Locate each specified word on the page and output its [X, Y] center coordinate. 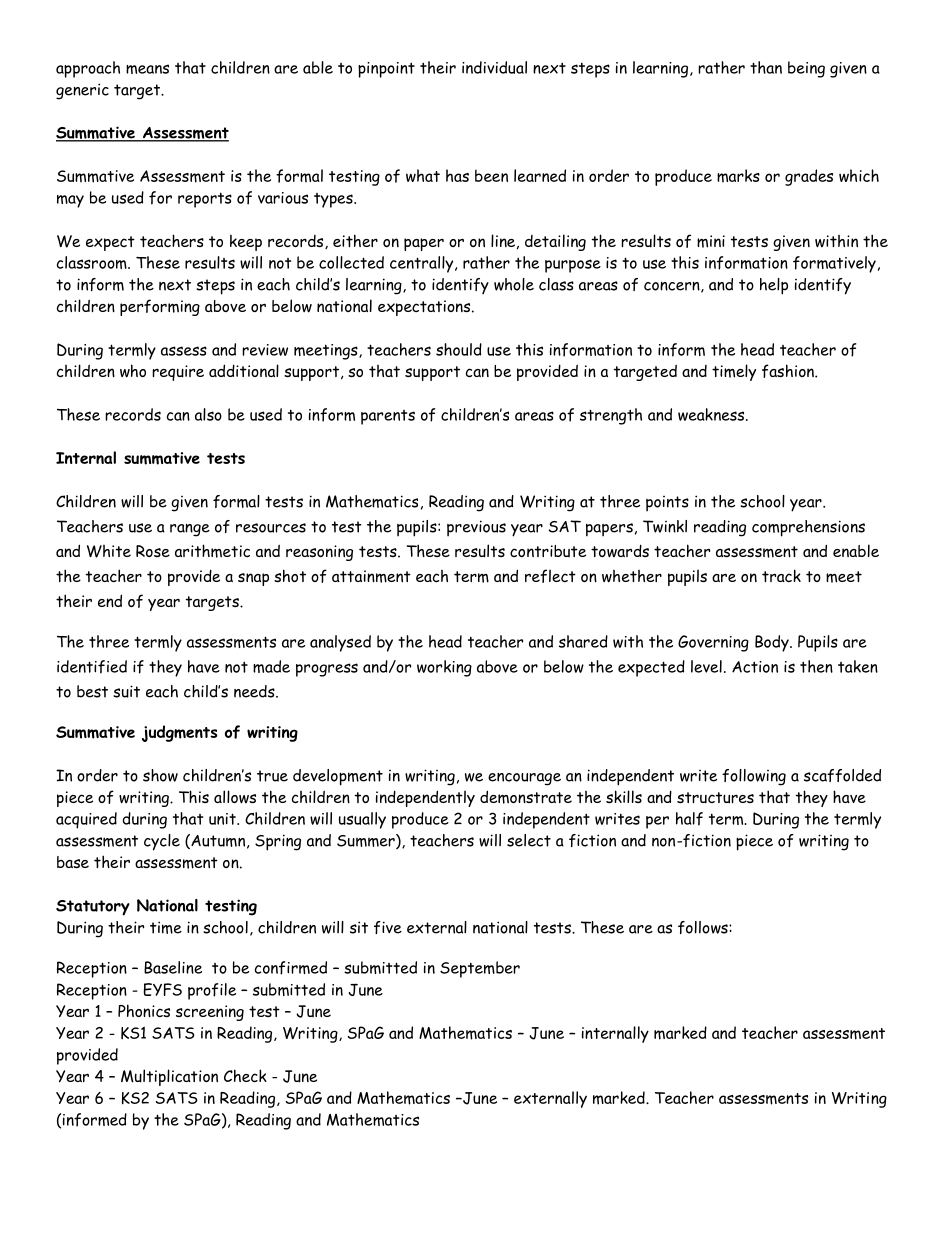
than [766, 67]
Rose [153, 551]
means [147, 69]
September [480, 969]
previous [476, 528]
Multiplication [169, 1077]
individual [494, 67]
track [781, 575]
